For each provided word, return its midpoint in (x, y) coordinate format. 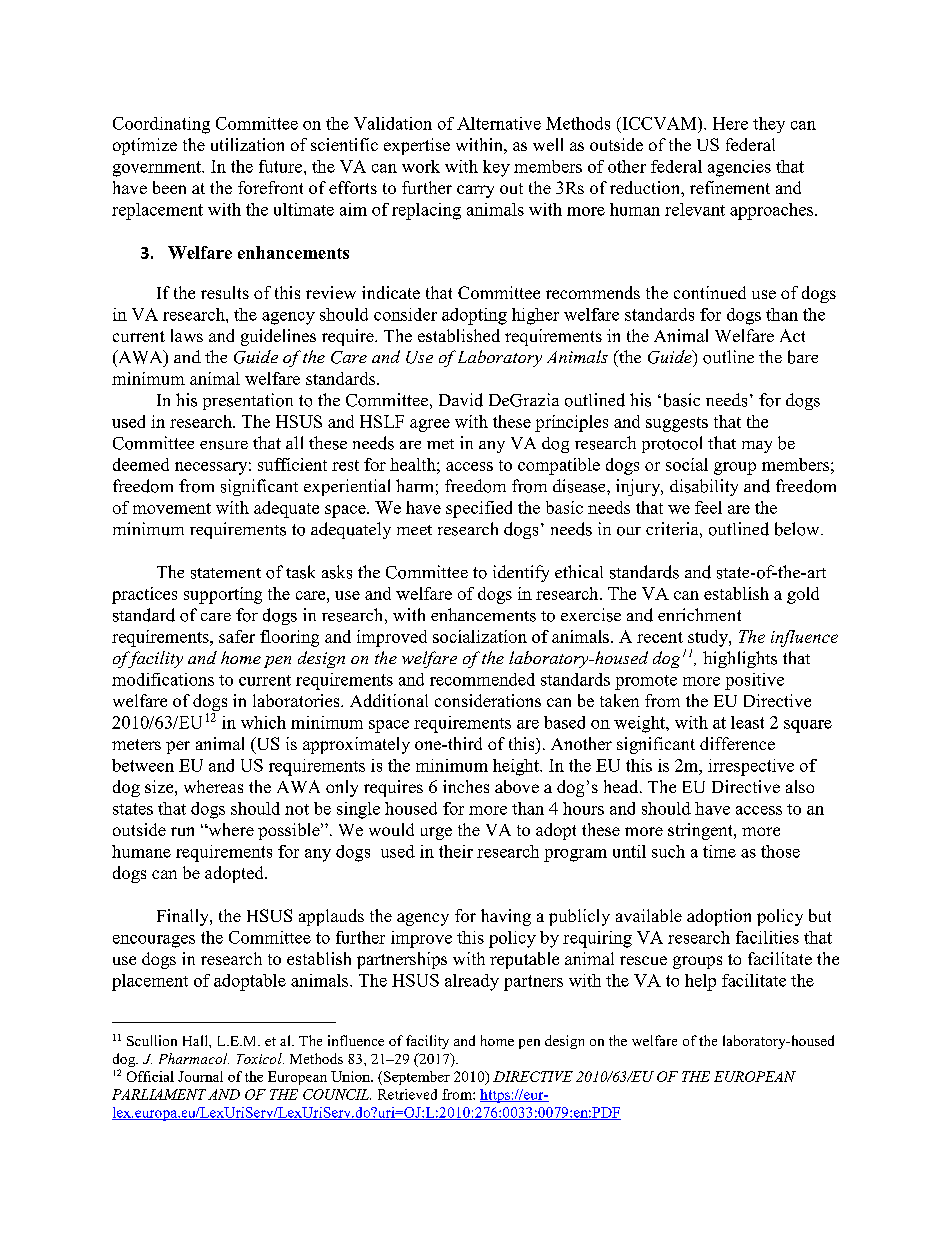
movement (172, 508)
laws (187, 335)
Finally (184, 917)
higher (535, 316)
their (456, 851)
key (496, 168)
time (719, 851)
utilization (247, 144)
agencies (739, 168)
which (263, 722)
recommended (482, 679)
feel (708, 507)
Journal (200, 1076)
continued (710, 292)
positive (754, 681)
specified (479, 509)
